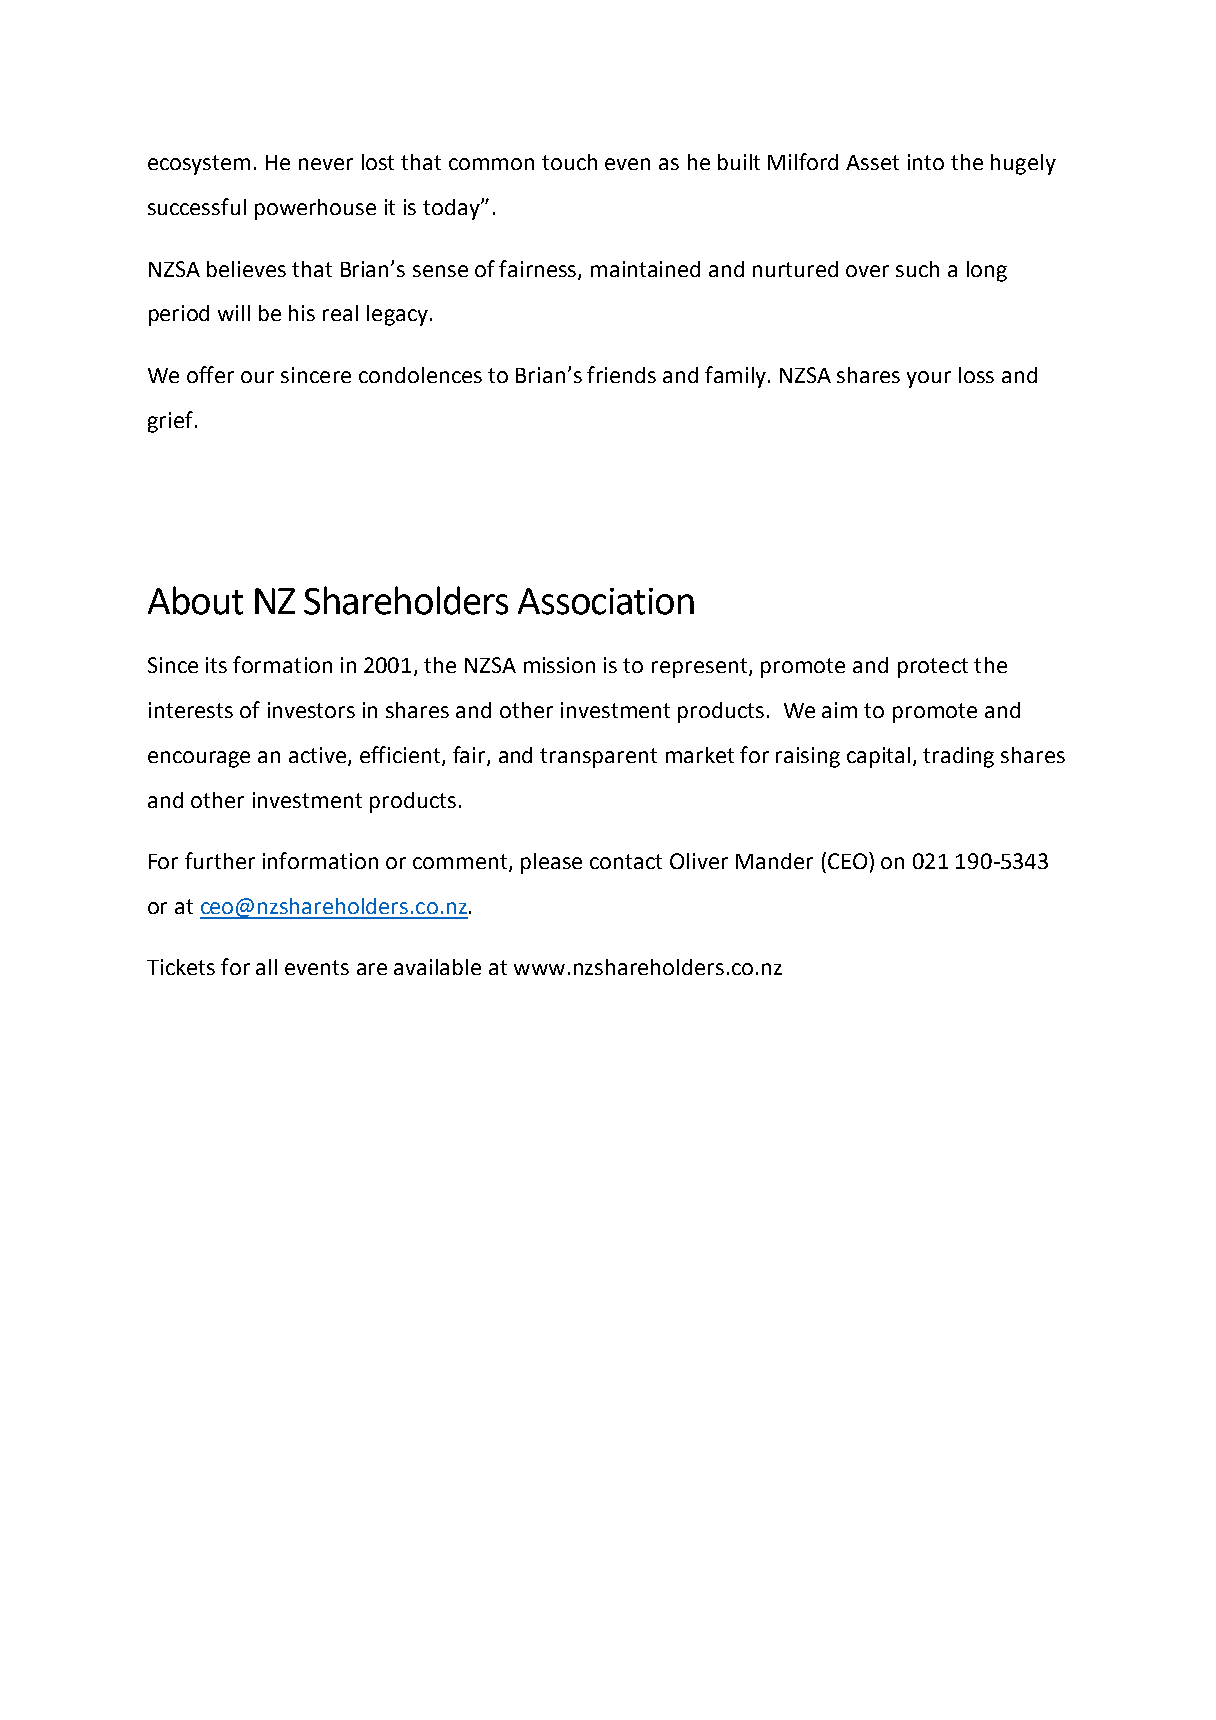 The height and width of the screenshot is (1720, 1216). I want to click on available, so click(437, 967).
